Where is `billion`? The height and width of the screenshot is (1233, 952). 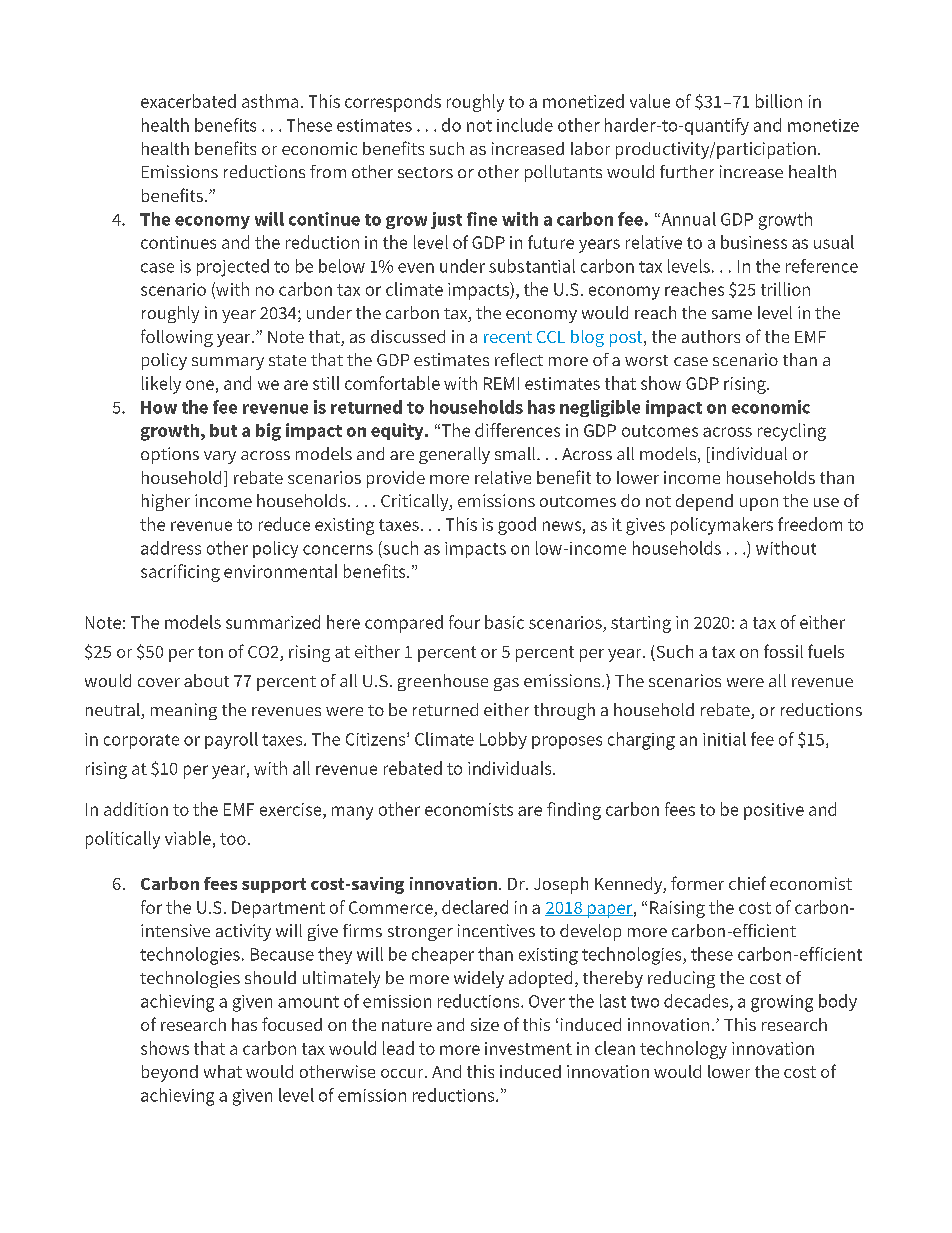 billion is located at coordinates (779, 101).
